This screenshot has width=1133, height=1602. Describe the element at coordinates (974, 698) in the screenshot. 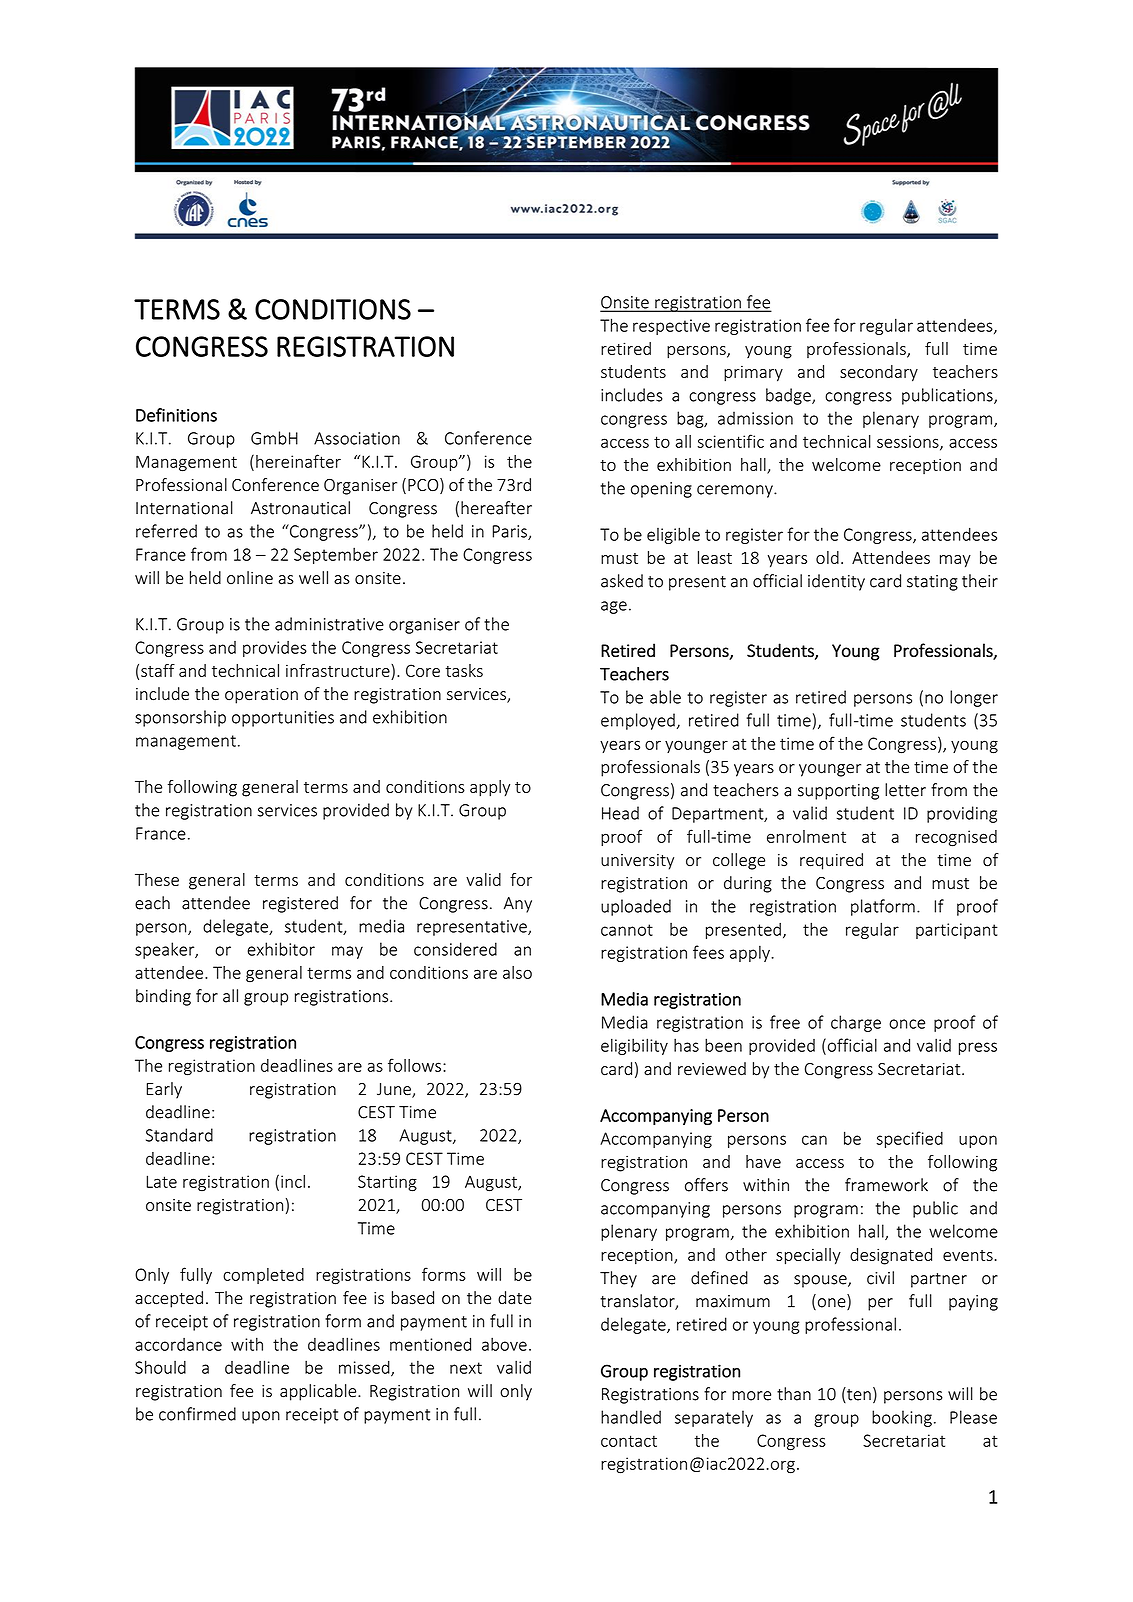

I see `longer` at that location.
